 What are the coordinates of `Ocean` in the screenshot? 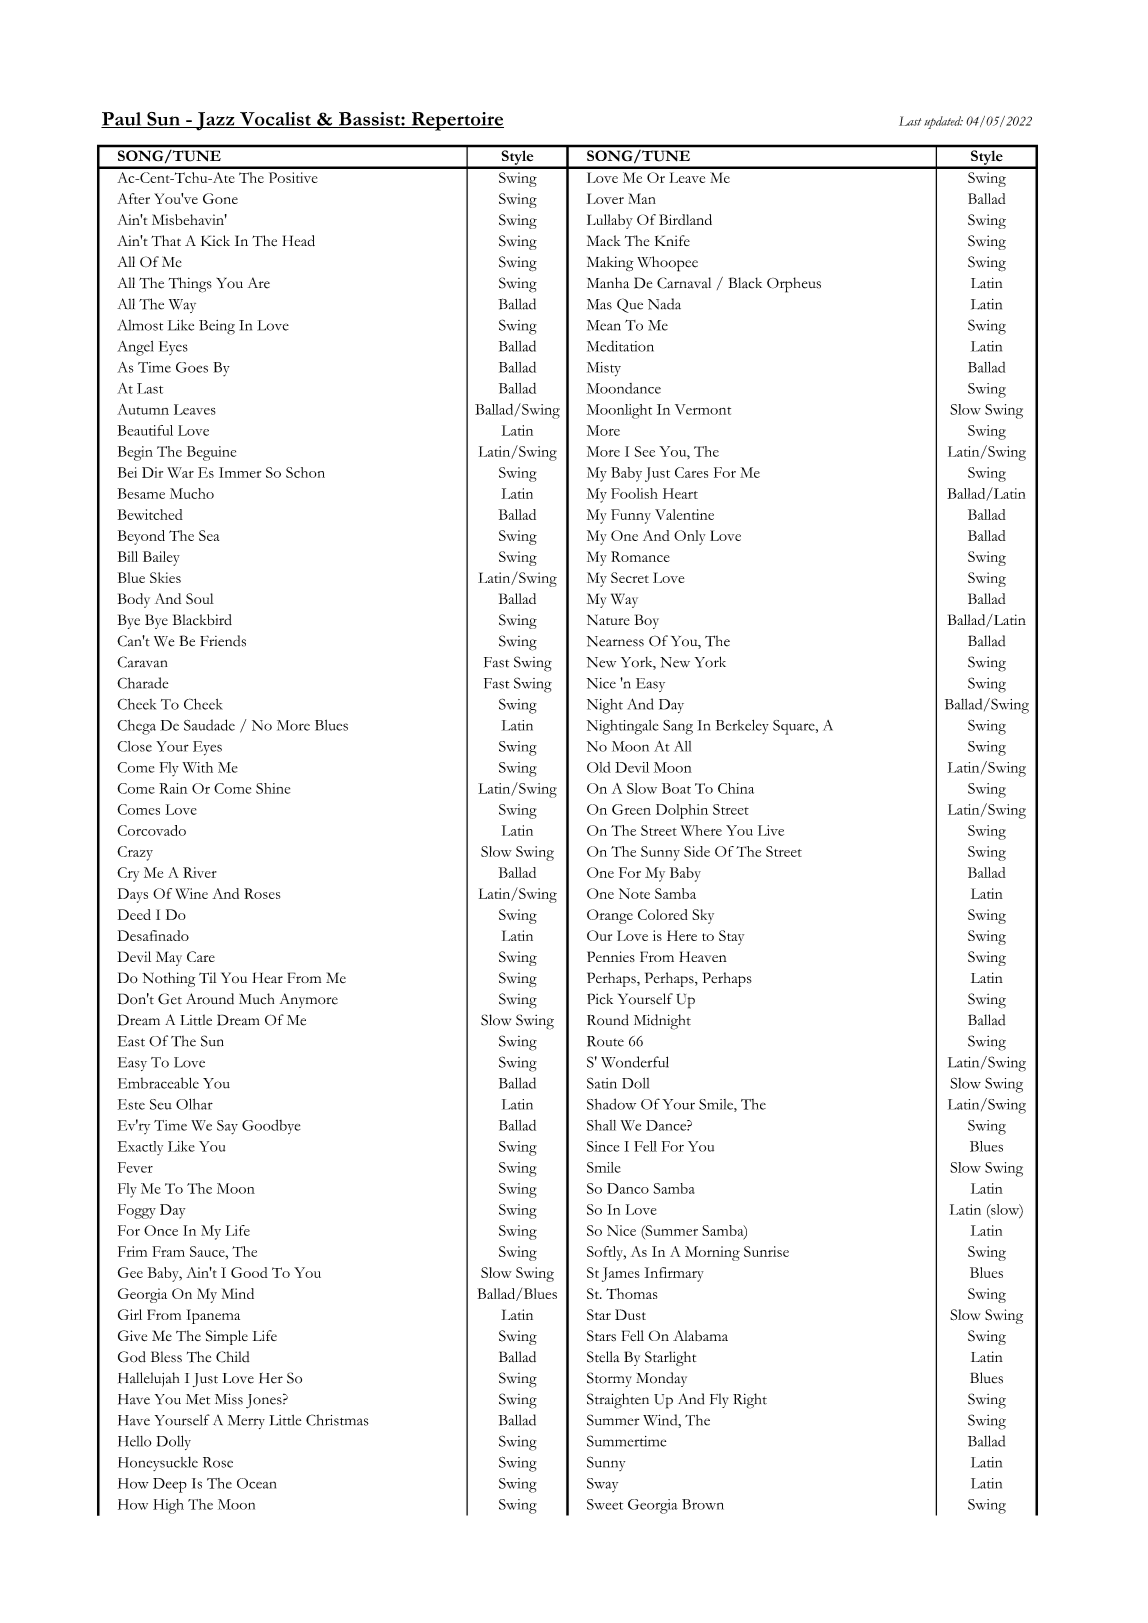 It's located at (256, 1483).
